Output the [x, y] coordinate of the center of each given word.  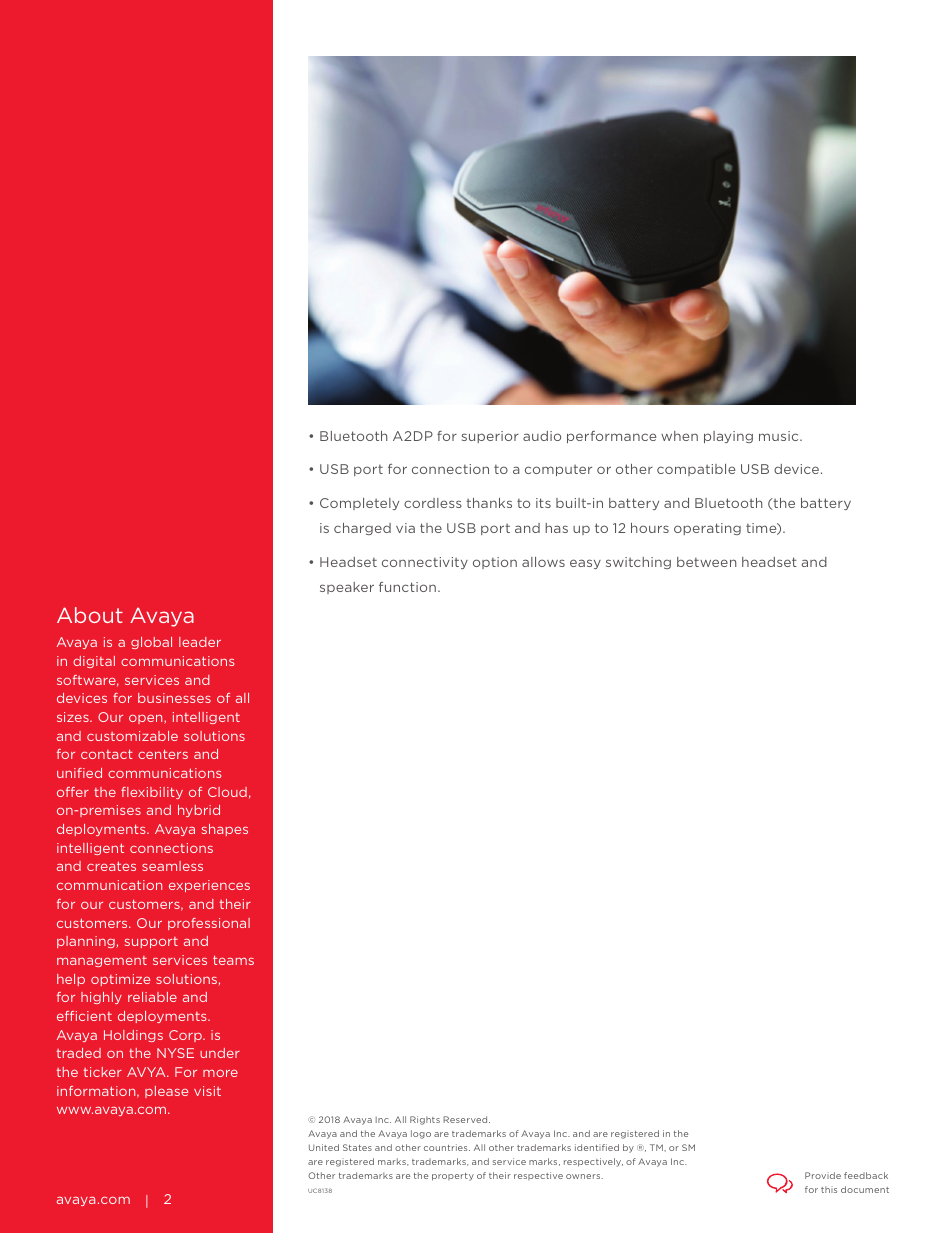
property [453, 1177]
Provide [823, 1175]
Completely [359, 504]
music [780, 436]
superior [490, 437]
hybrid [199, 811]
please [166, 1092]
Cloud [227, 792]
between [706, 562]
